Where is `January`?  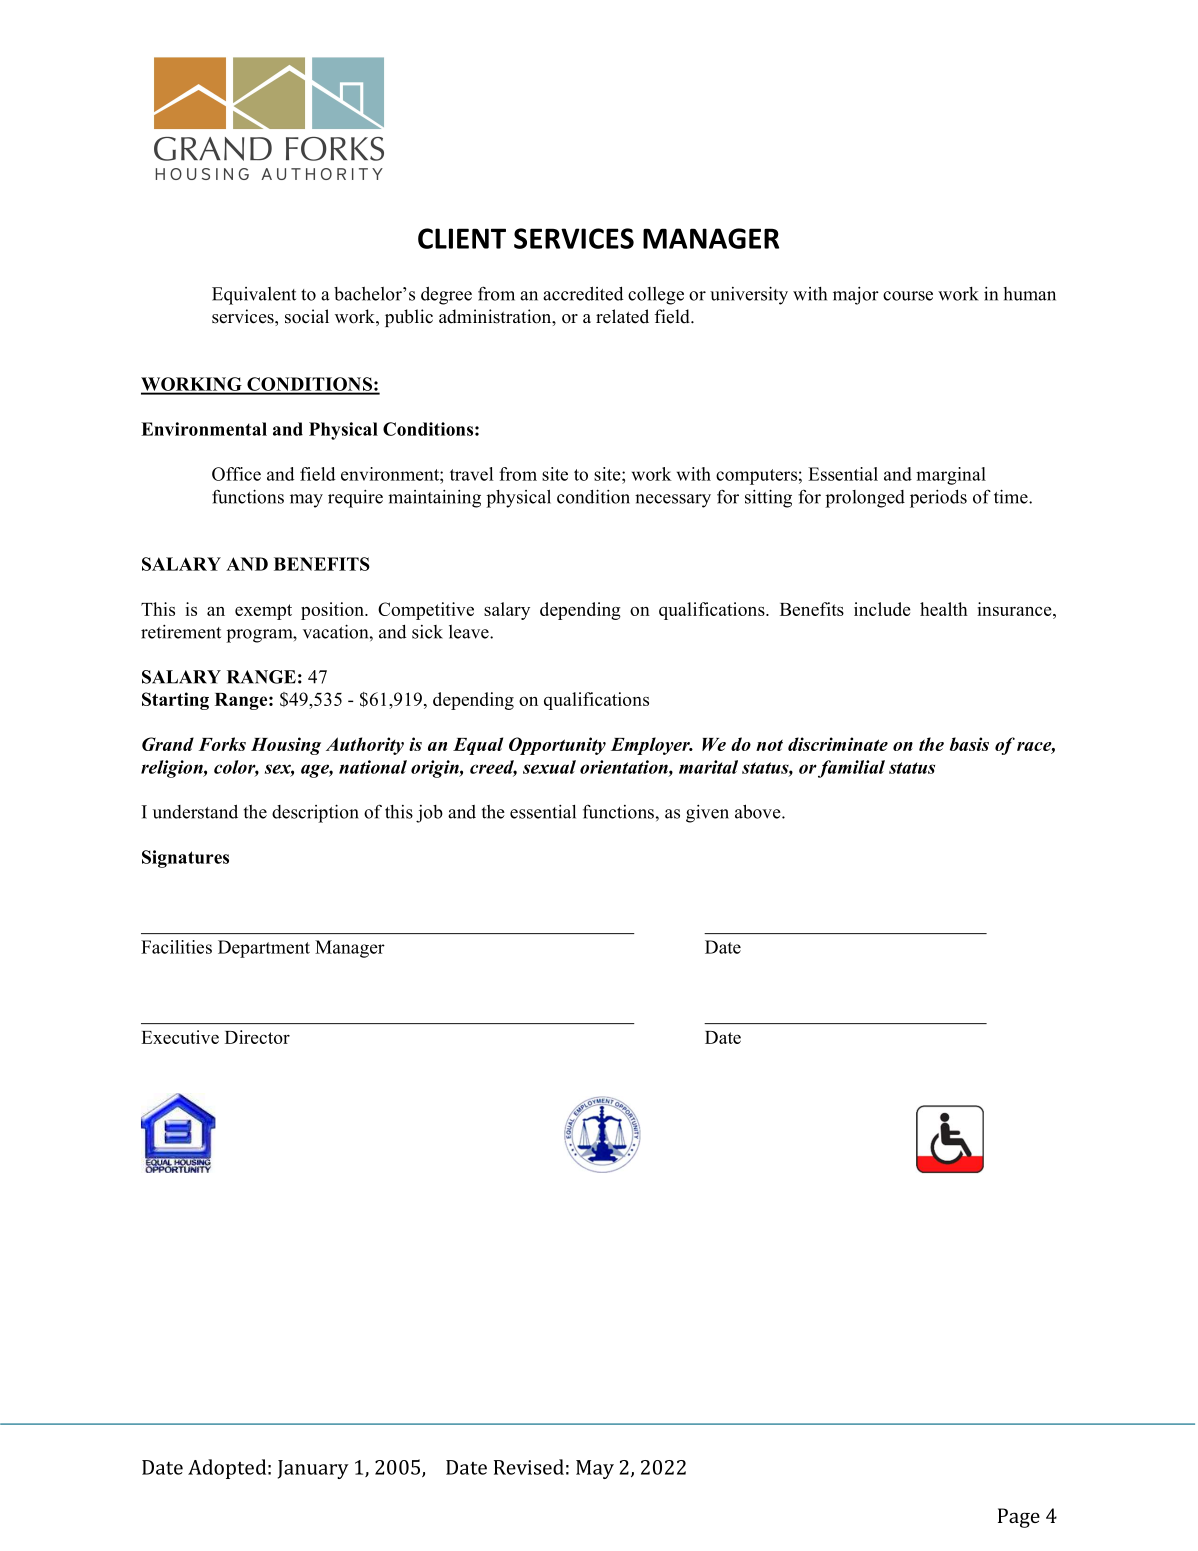 January is located at coordinates (313, 1469).
